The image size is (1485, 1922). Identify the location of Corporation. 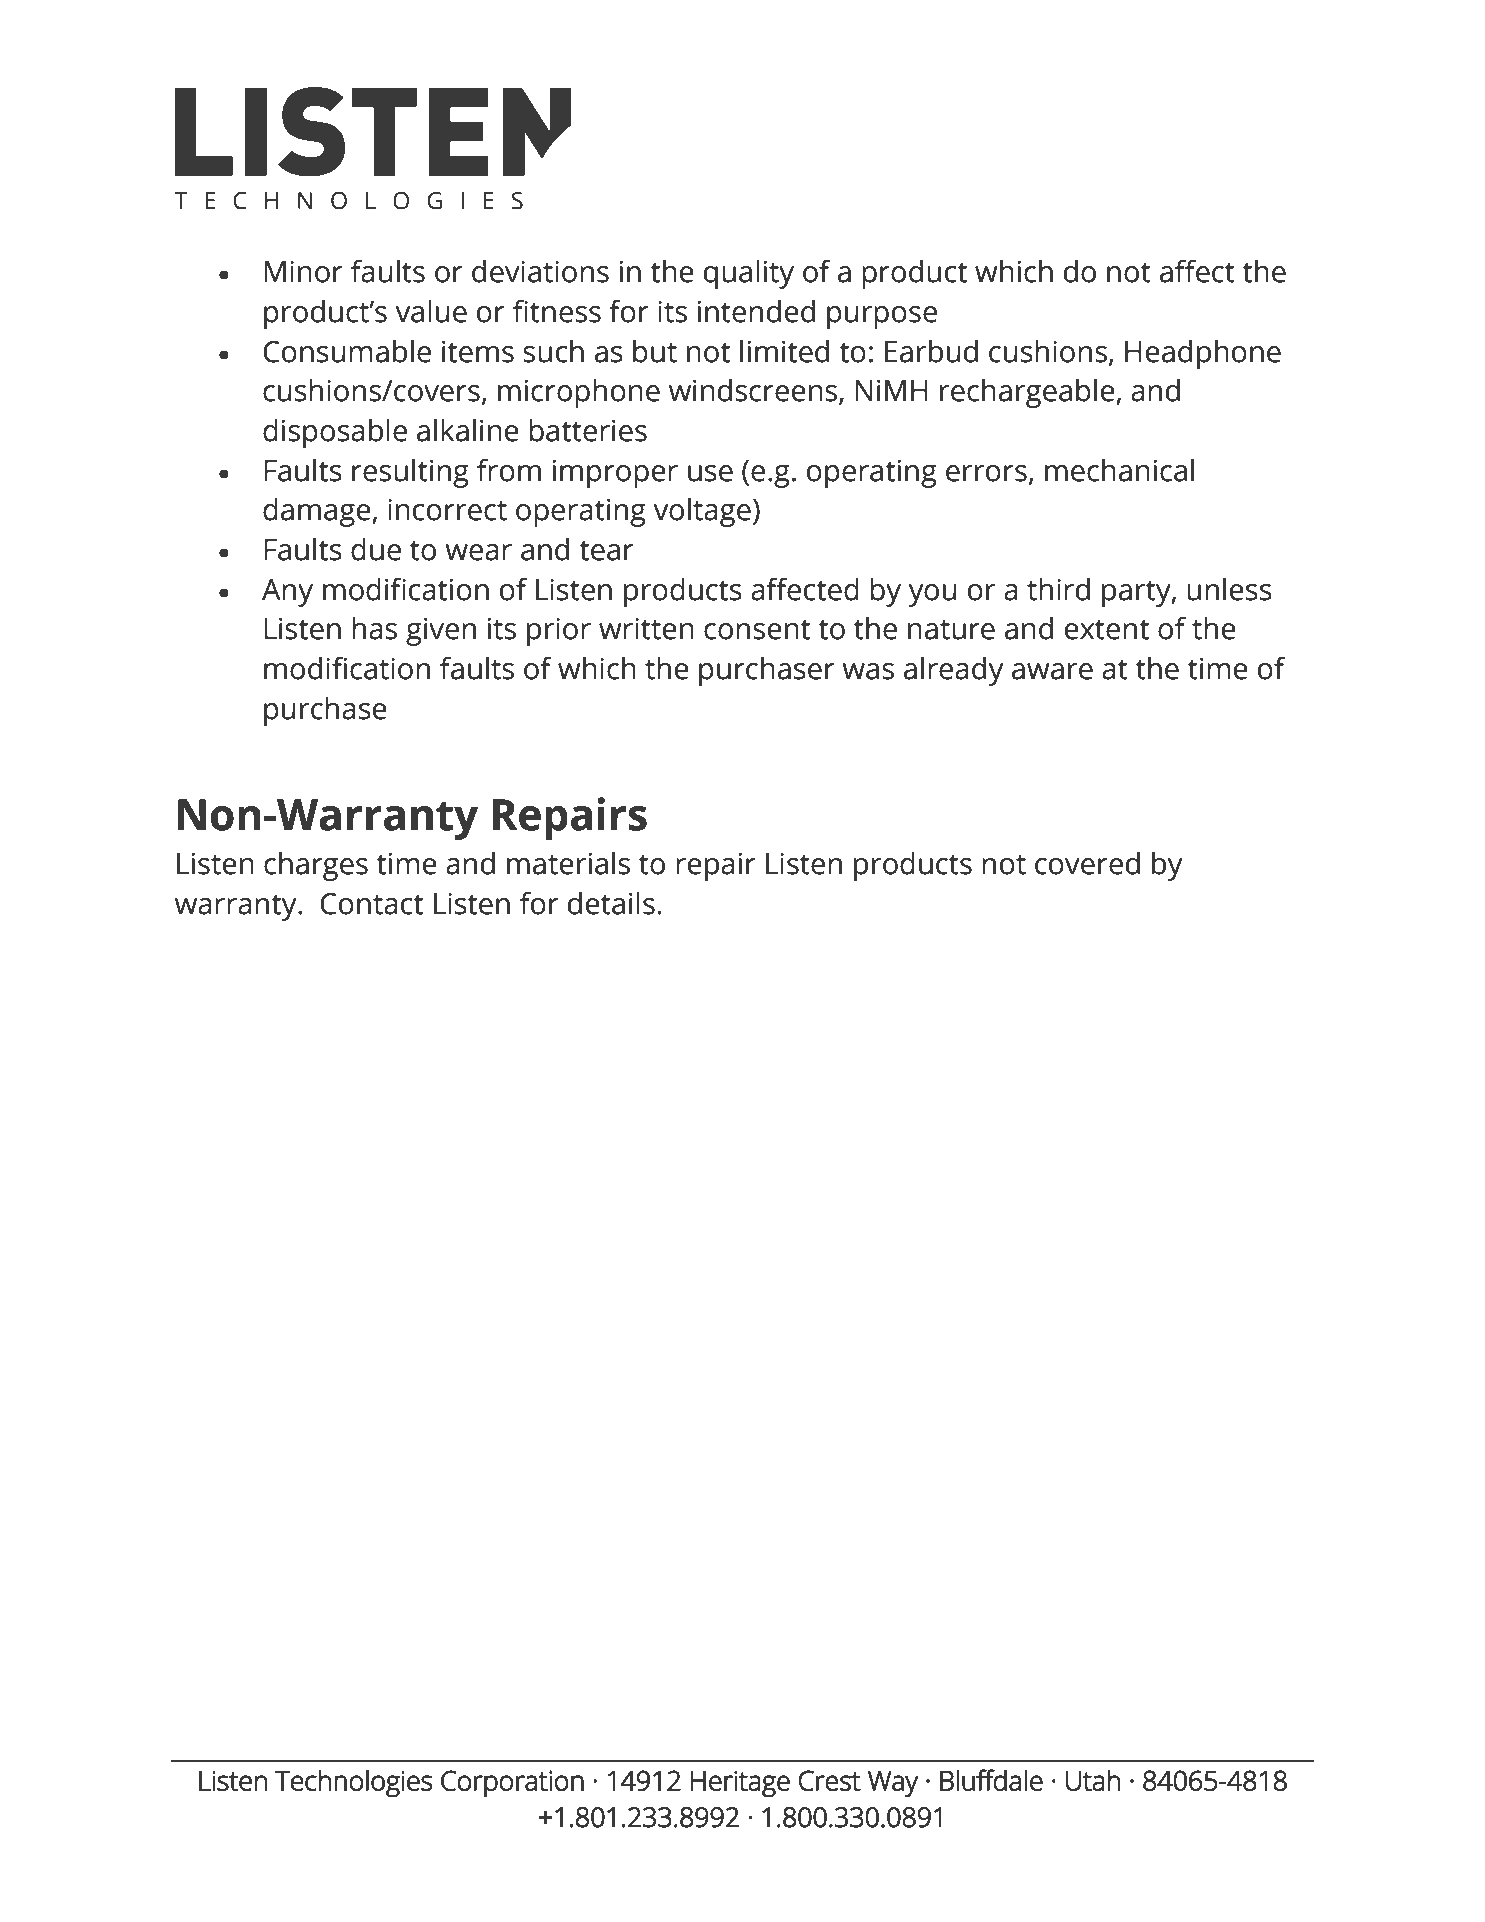
(512, 1784).
